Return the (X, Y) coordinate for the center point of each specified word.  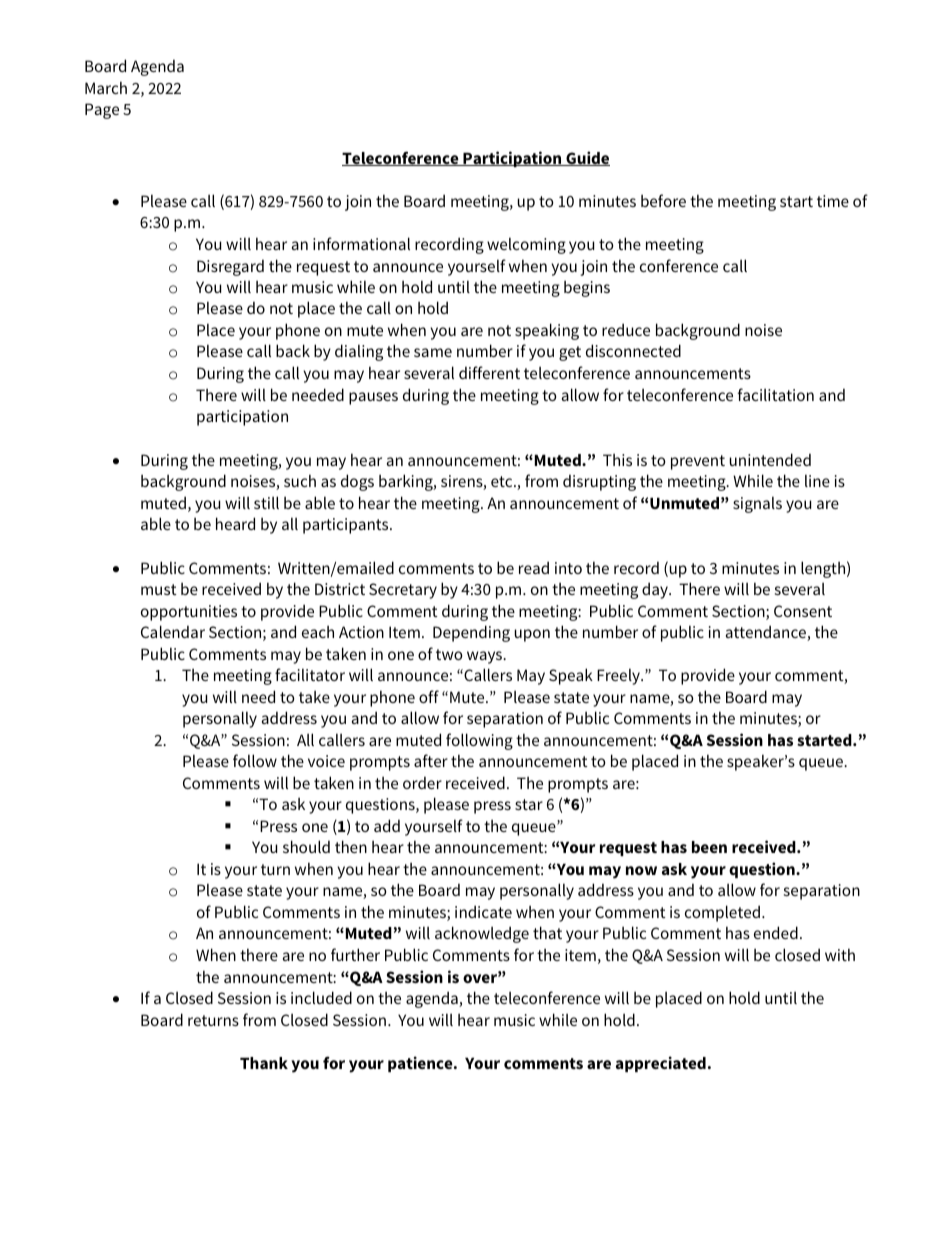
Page (102, 111)
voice (326, 761)
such (300, 480)
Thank (264, 1063)
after (431, 760)
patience (421, 1064)
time (833, 201)
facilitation (776, 394)
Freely (619, 676)
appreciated (661, 1064)
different (489, 372)
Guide (587, 158)
